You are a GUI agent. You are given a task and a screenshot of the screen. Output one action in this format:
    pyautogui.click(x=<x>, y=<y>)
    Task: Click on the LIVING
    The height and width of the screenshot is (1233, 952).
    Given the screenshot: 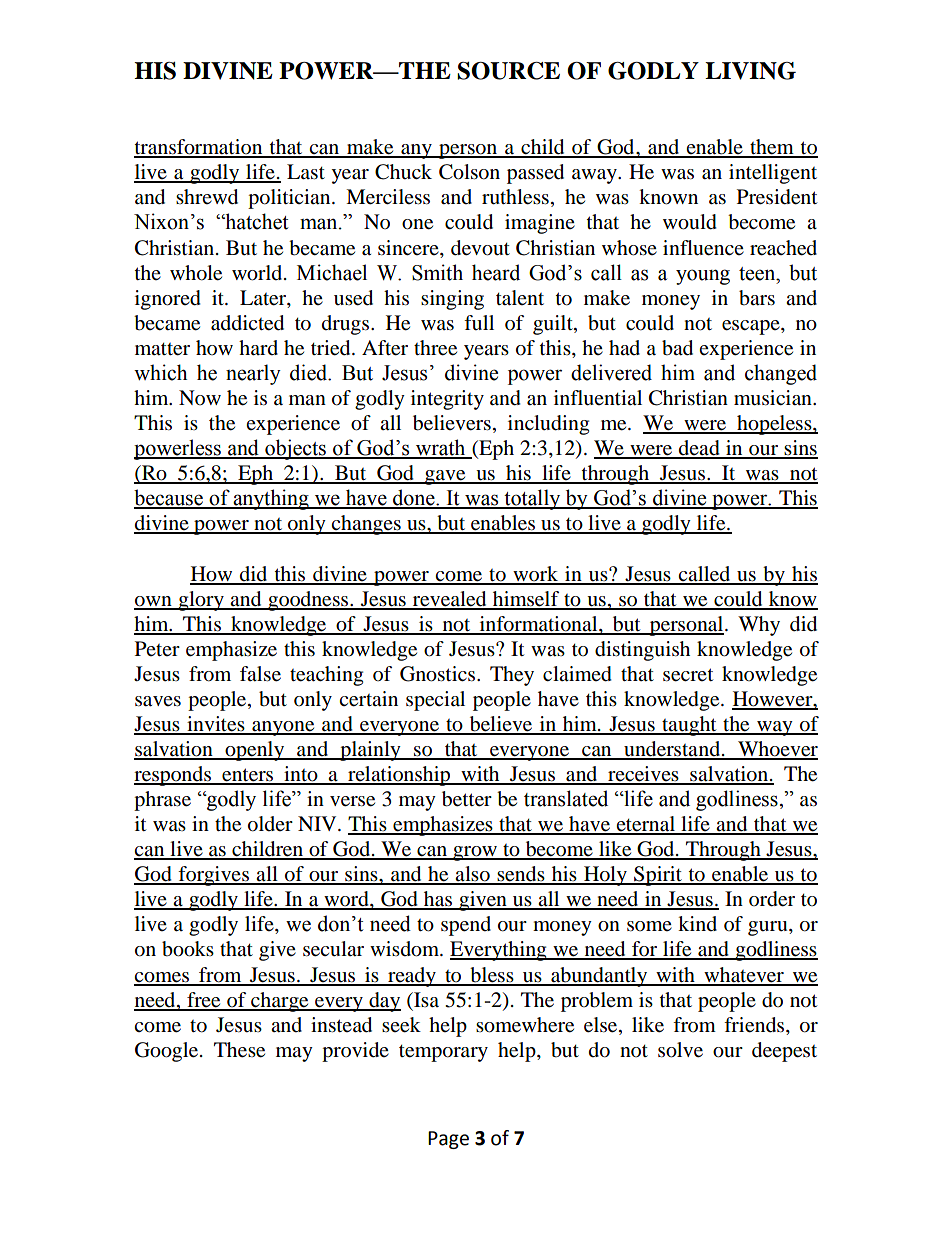 What is the action you would take?
    pyautogui.click(x=750, y=71)
